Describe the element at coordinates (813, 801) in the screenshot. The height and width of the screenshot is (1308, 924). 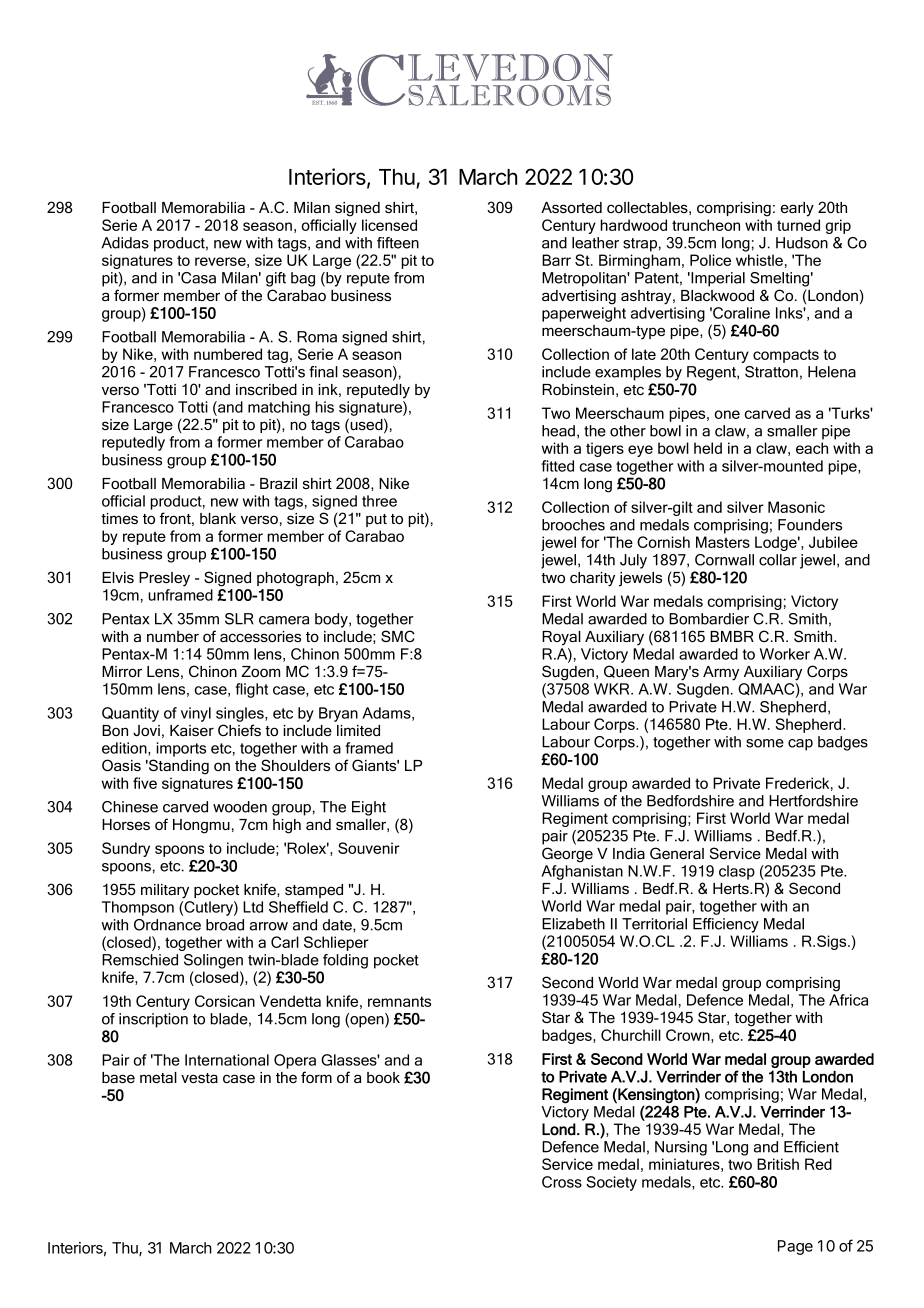
I see `Hertfordshire` at that location.
